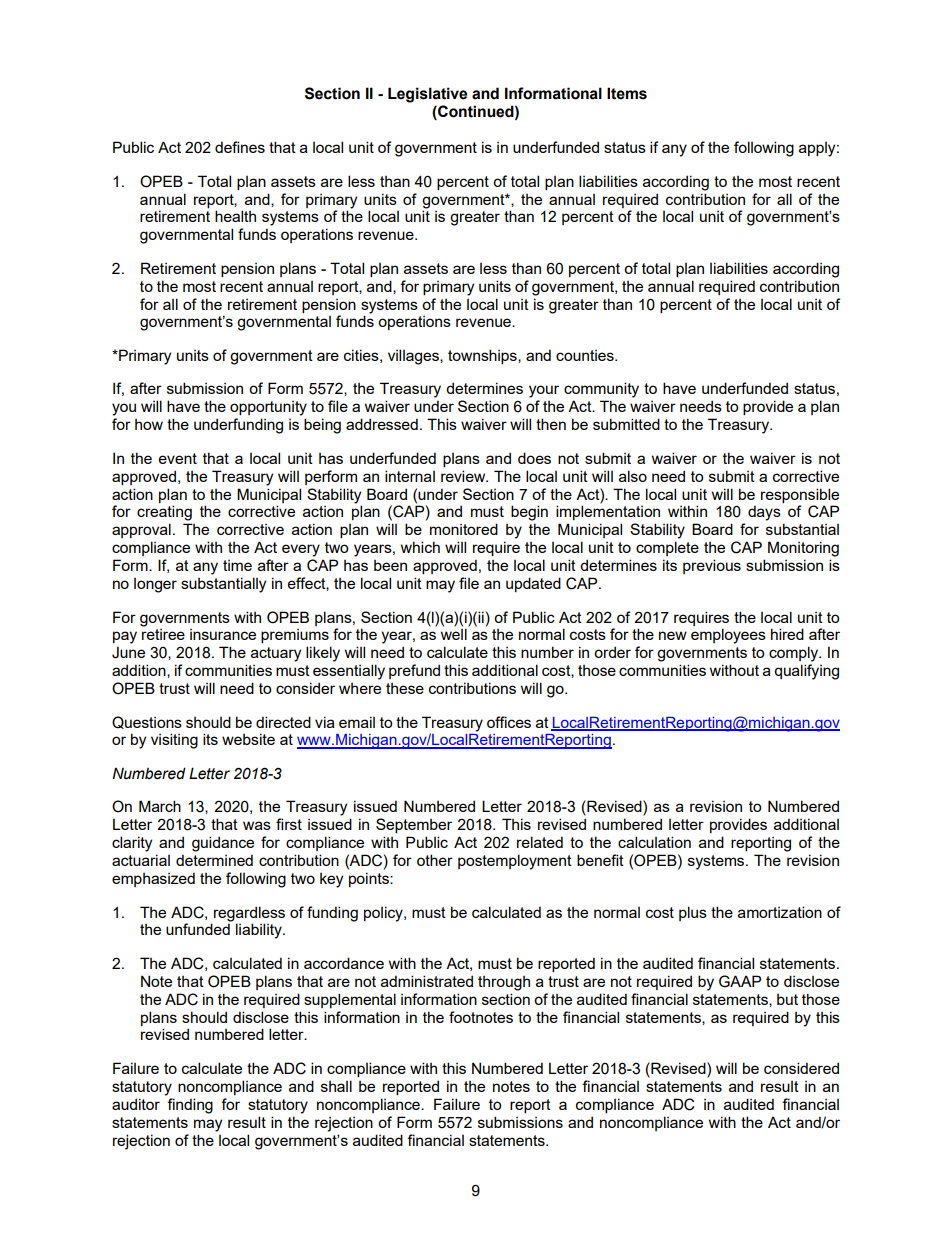 Image resolution: width=952 pixels, height=1233 pixels. Describe the element at coordinates (240, 147) in the screenshot. I see `defines` at that location.
